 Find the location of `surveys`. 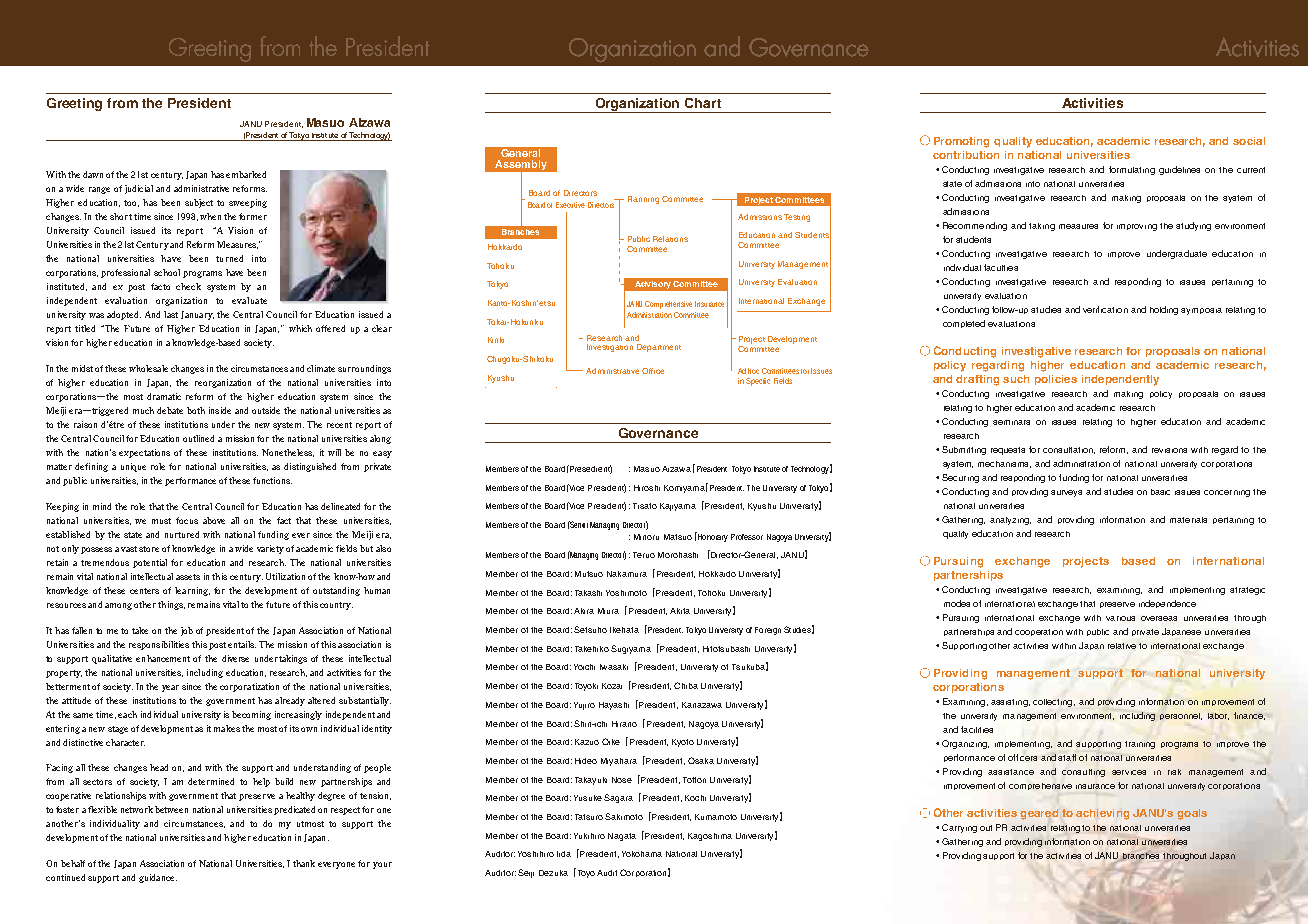

surveys is located at coordinates (1066, 493).
